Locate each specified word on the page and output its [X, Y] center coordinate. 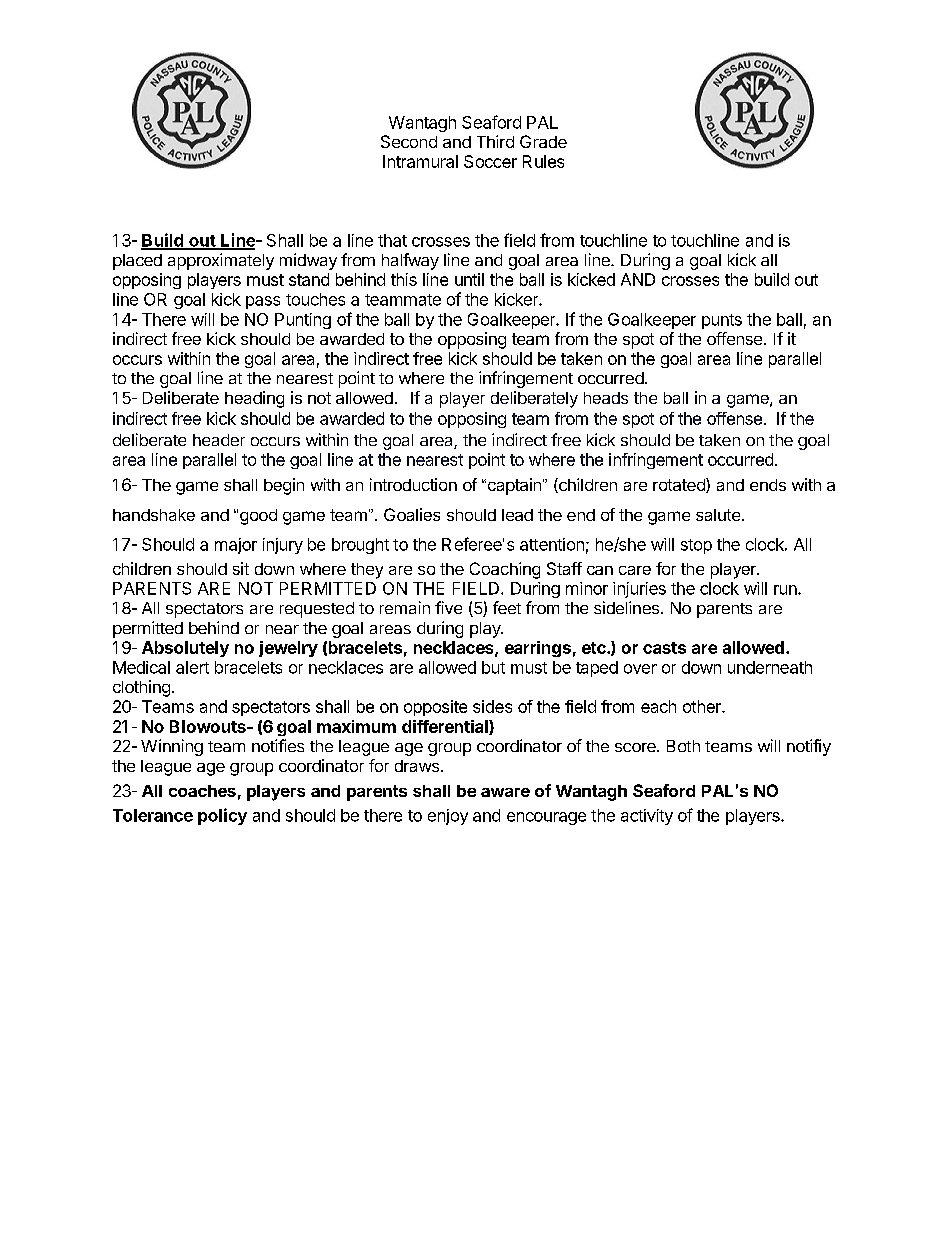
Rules [543, 161]
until [469, 279]
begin [284, 486]
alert [192, 667]
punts [722, 321]
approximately [221, 261]
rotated [680, 485]
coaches [202, 791]
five [448, 607]
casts [664, 648]
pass [263, 302]
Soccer [490, 161]
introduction [413, 484]
